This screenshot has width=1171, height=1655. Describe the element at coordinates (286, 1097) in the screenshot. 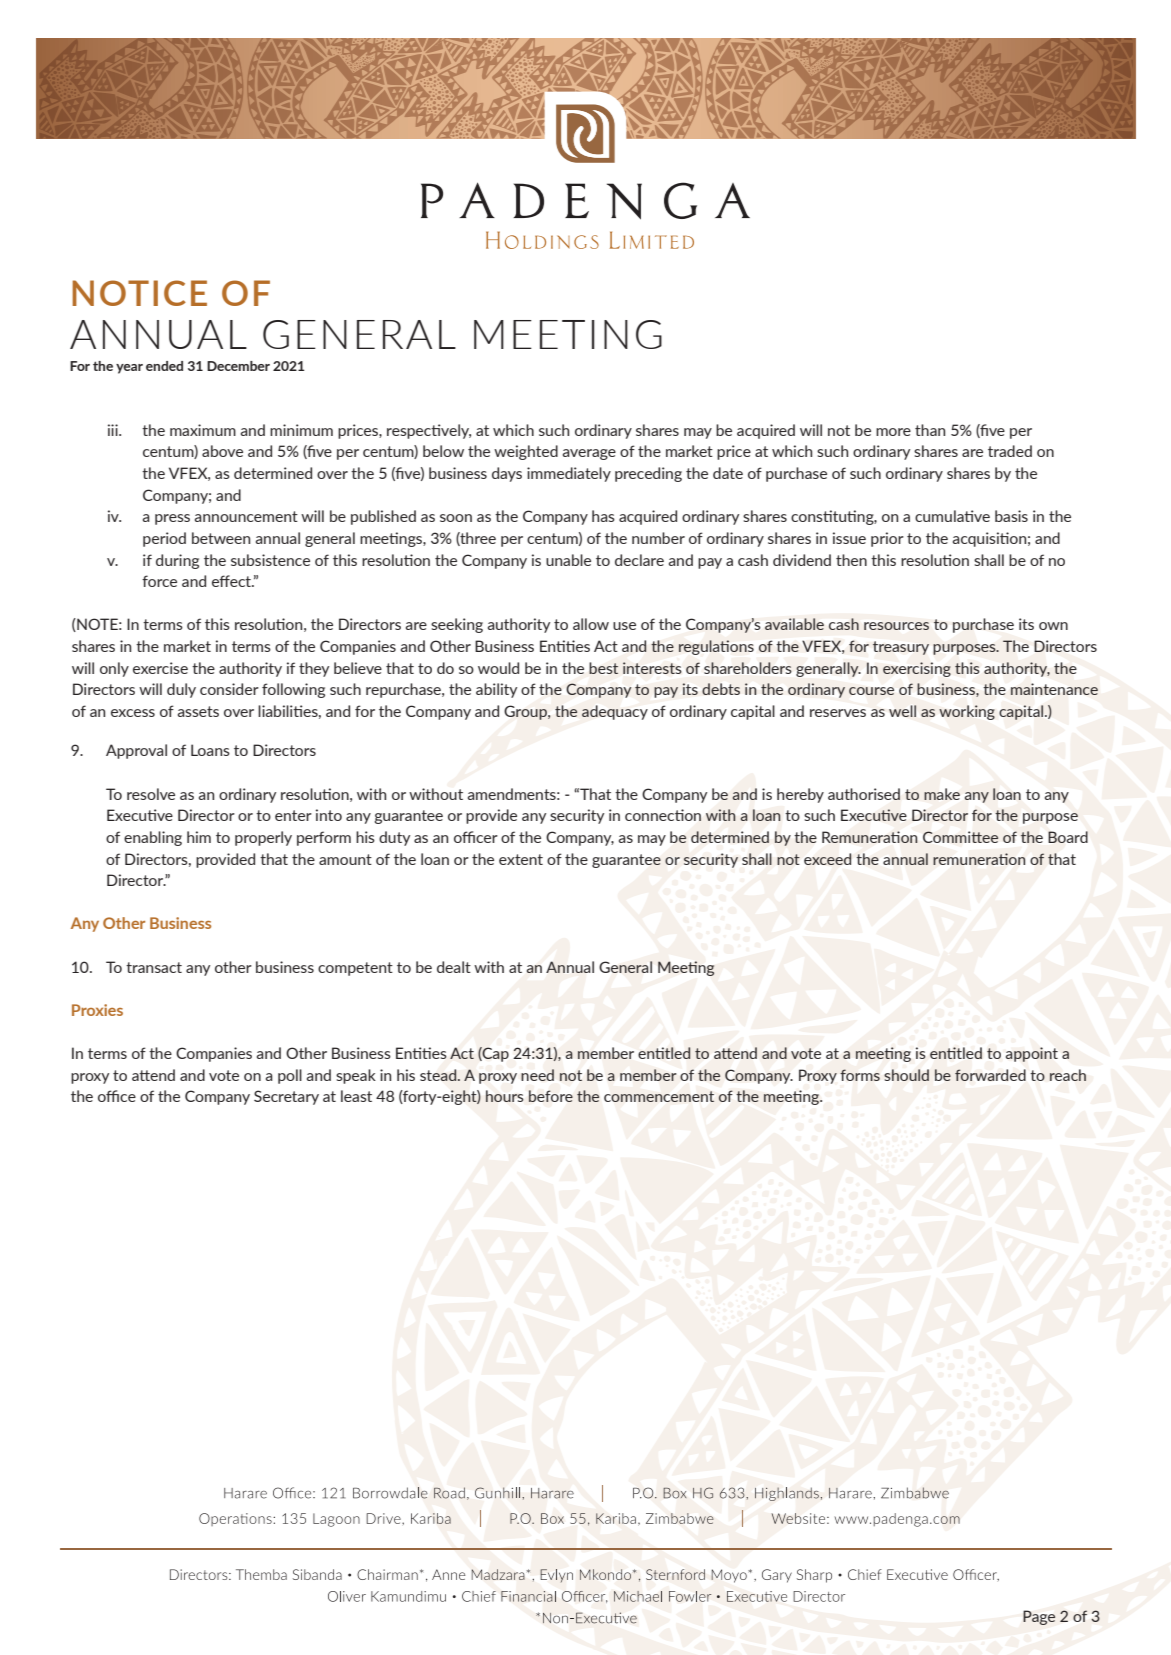

I see `Secretary` at that location.
